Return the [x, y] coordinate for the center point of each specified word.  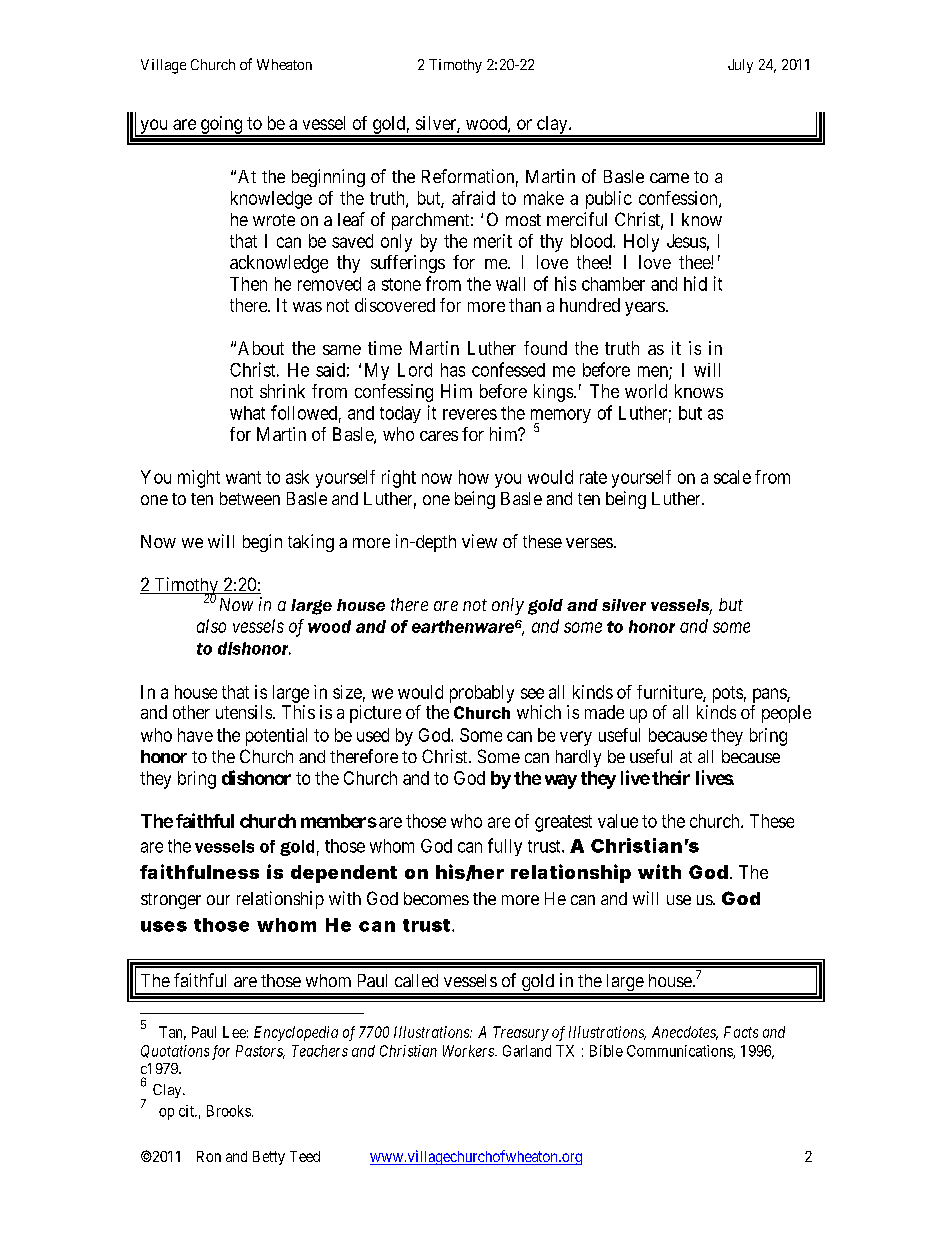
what [247, 413]
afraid [473, 198]
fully [505, 847]
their [671, 777]
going [221, 126]
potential [276, 737]
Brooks [229, 1111]
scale [732, 477]
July [740, 66]
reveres [470, 414]
